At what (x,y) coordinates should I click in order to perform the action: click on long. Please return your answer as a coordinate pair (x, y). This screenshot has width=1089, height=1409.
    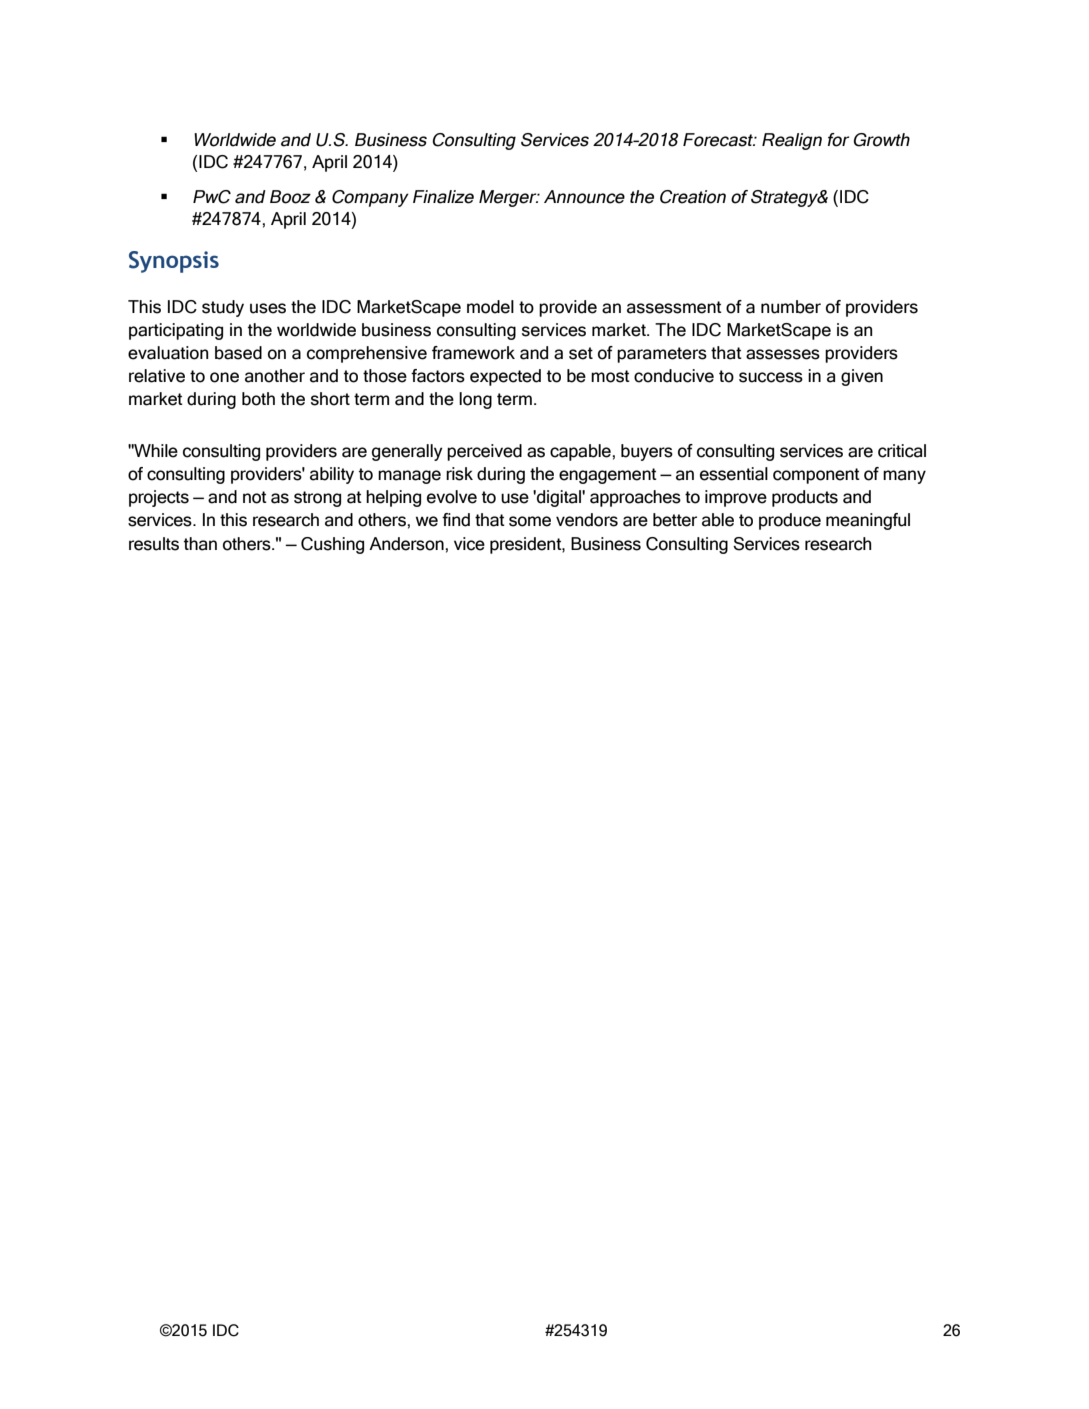
    Looking at the image, I should click on (475, 400).
